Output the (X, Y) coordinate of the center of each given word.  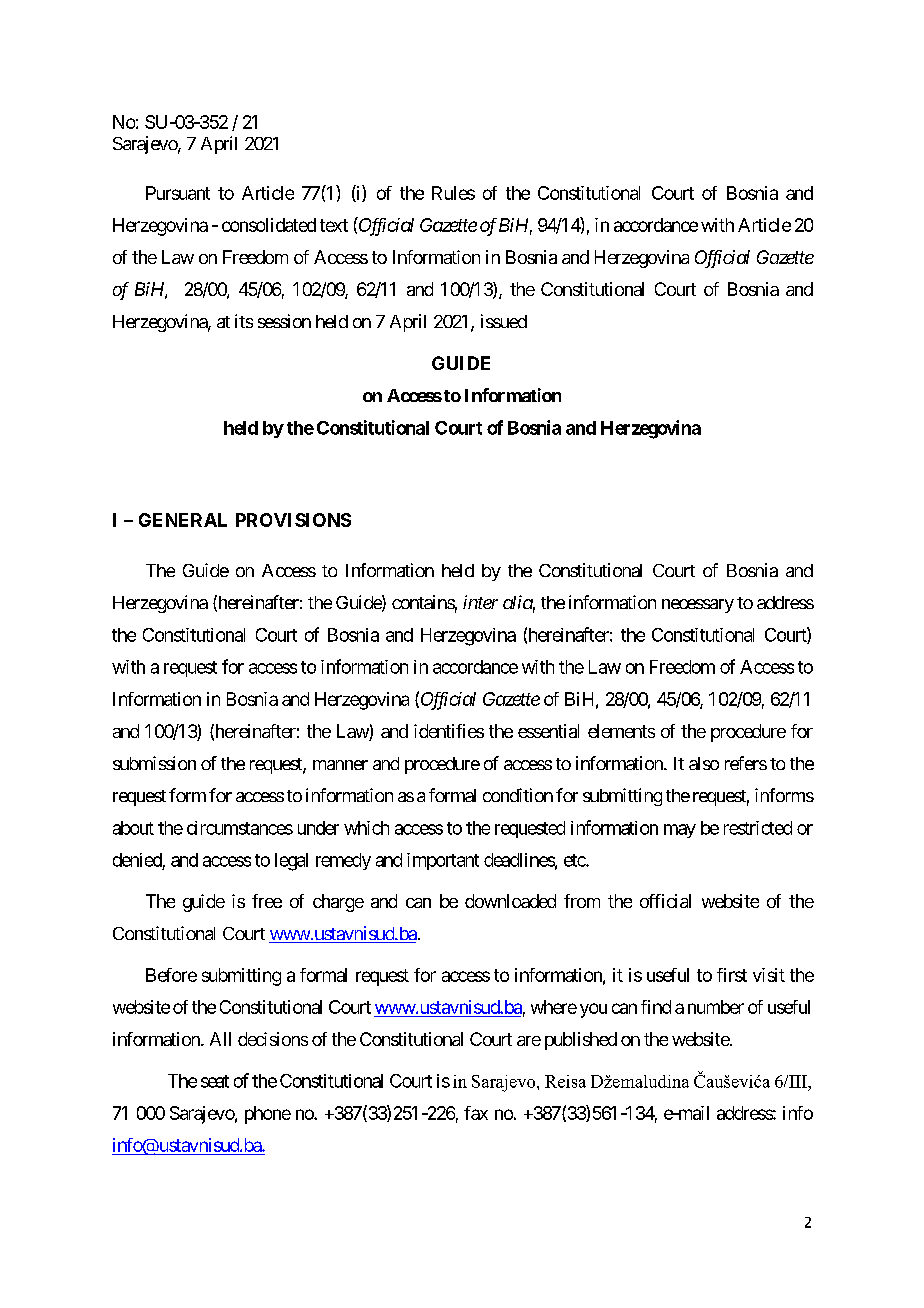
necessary (698, 606)
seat (215, 1081)
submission (154, 763)
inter (480, 602)
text (334, 225)
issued (504, 321)
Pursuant (178, 193)
